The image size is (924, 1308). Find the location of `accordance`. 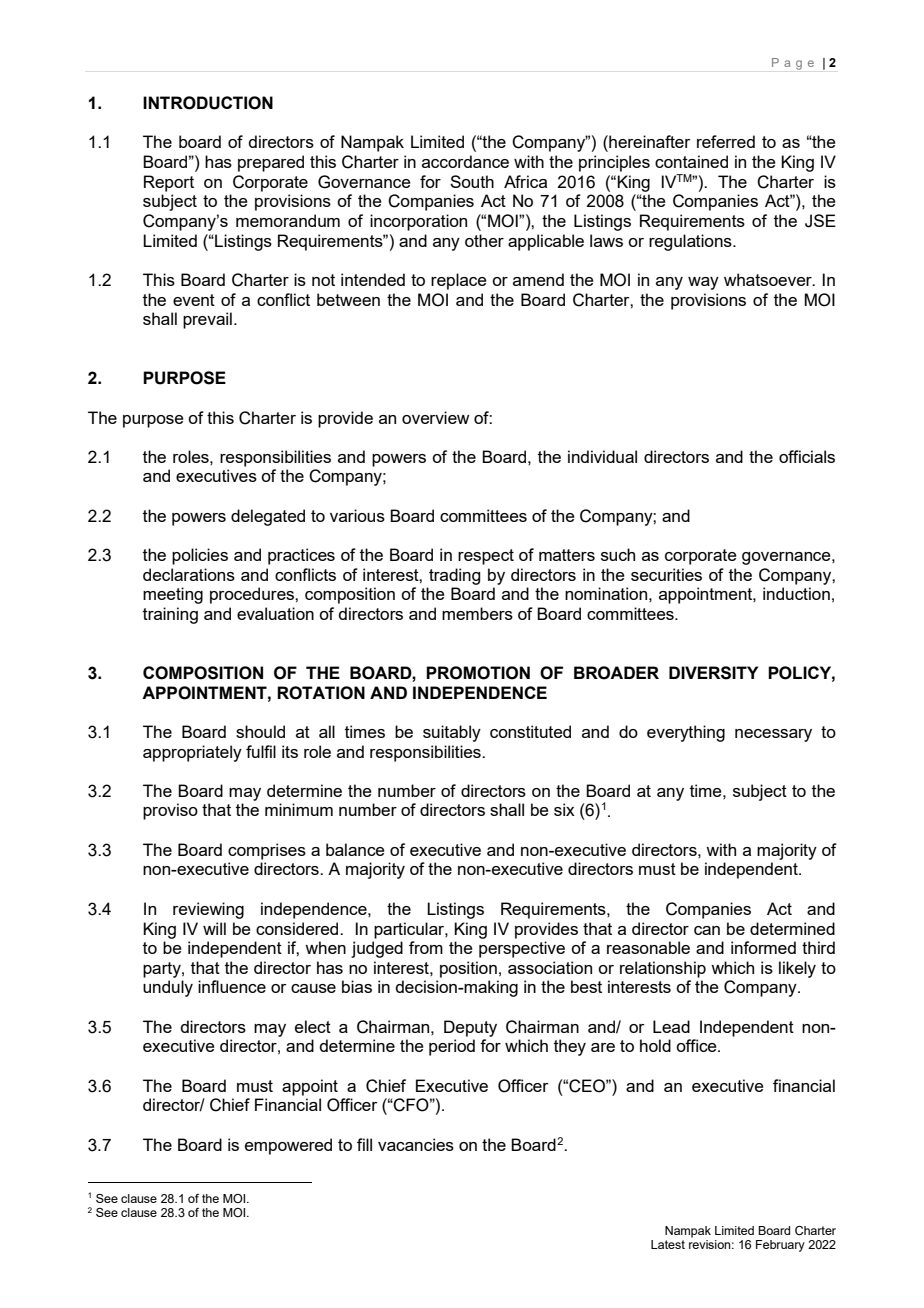

accordance is located at coordinates (465, 161).
